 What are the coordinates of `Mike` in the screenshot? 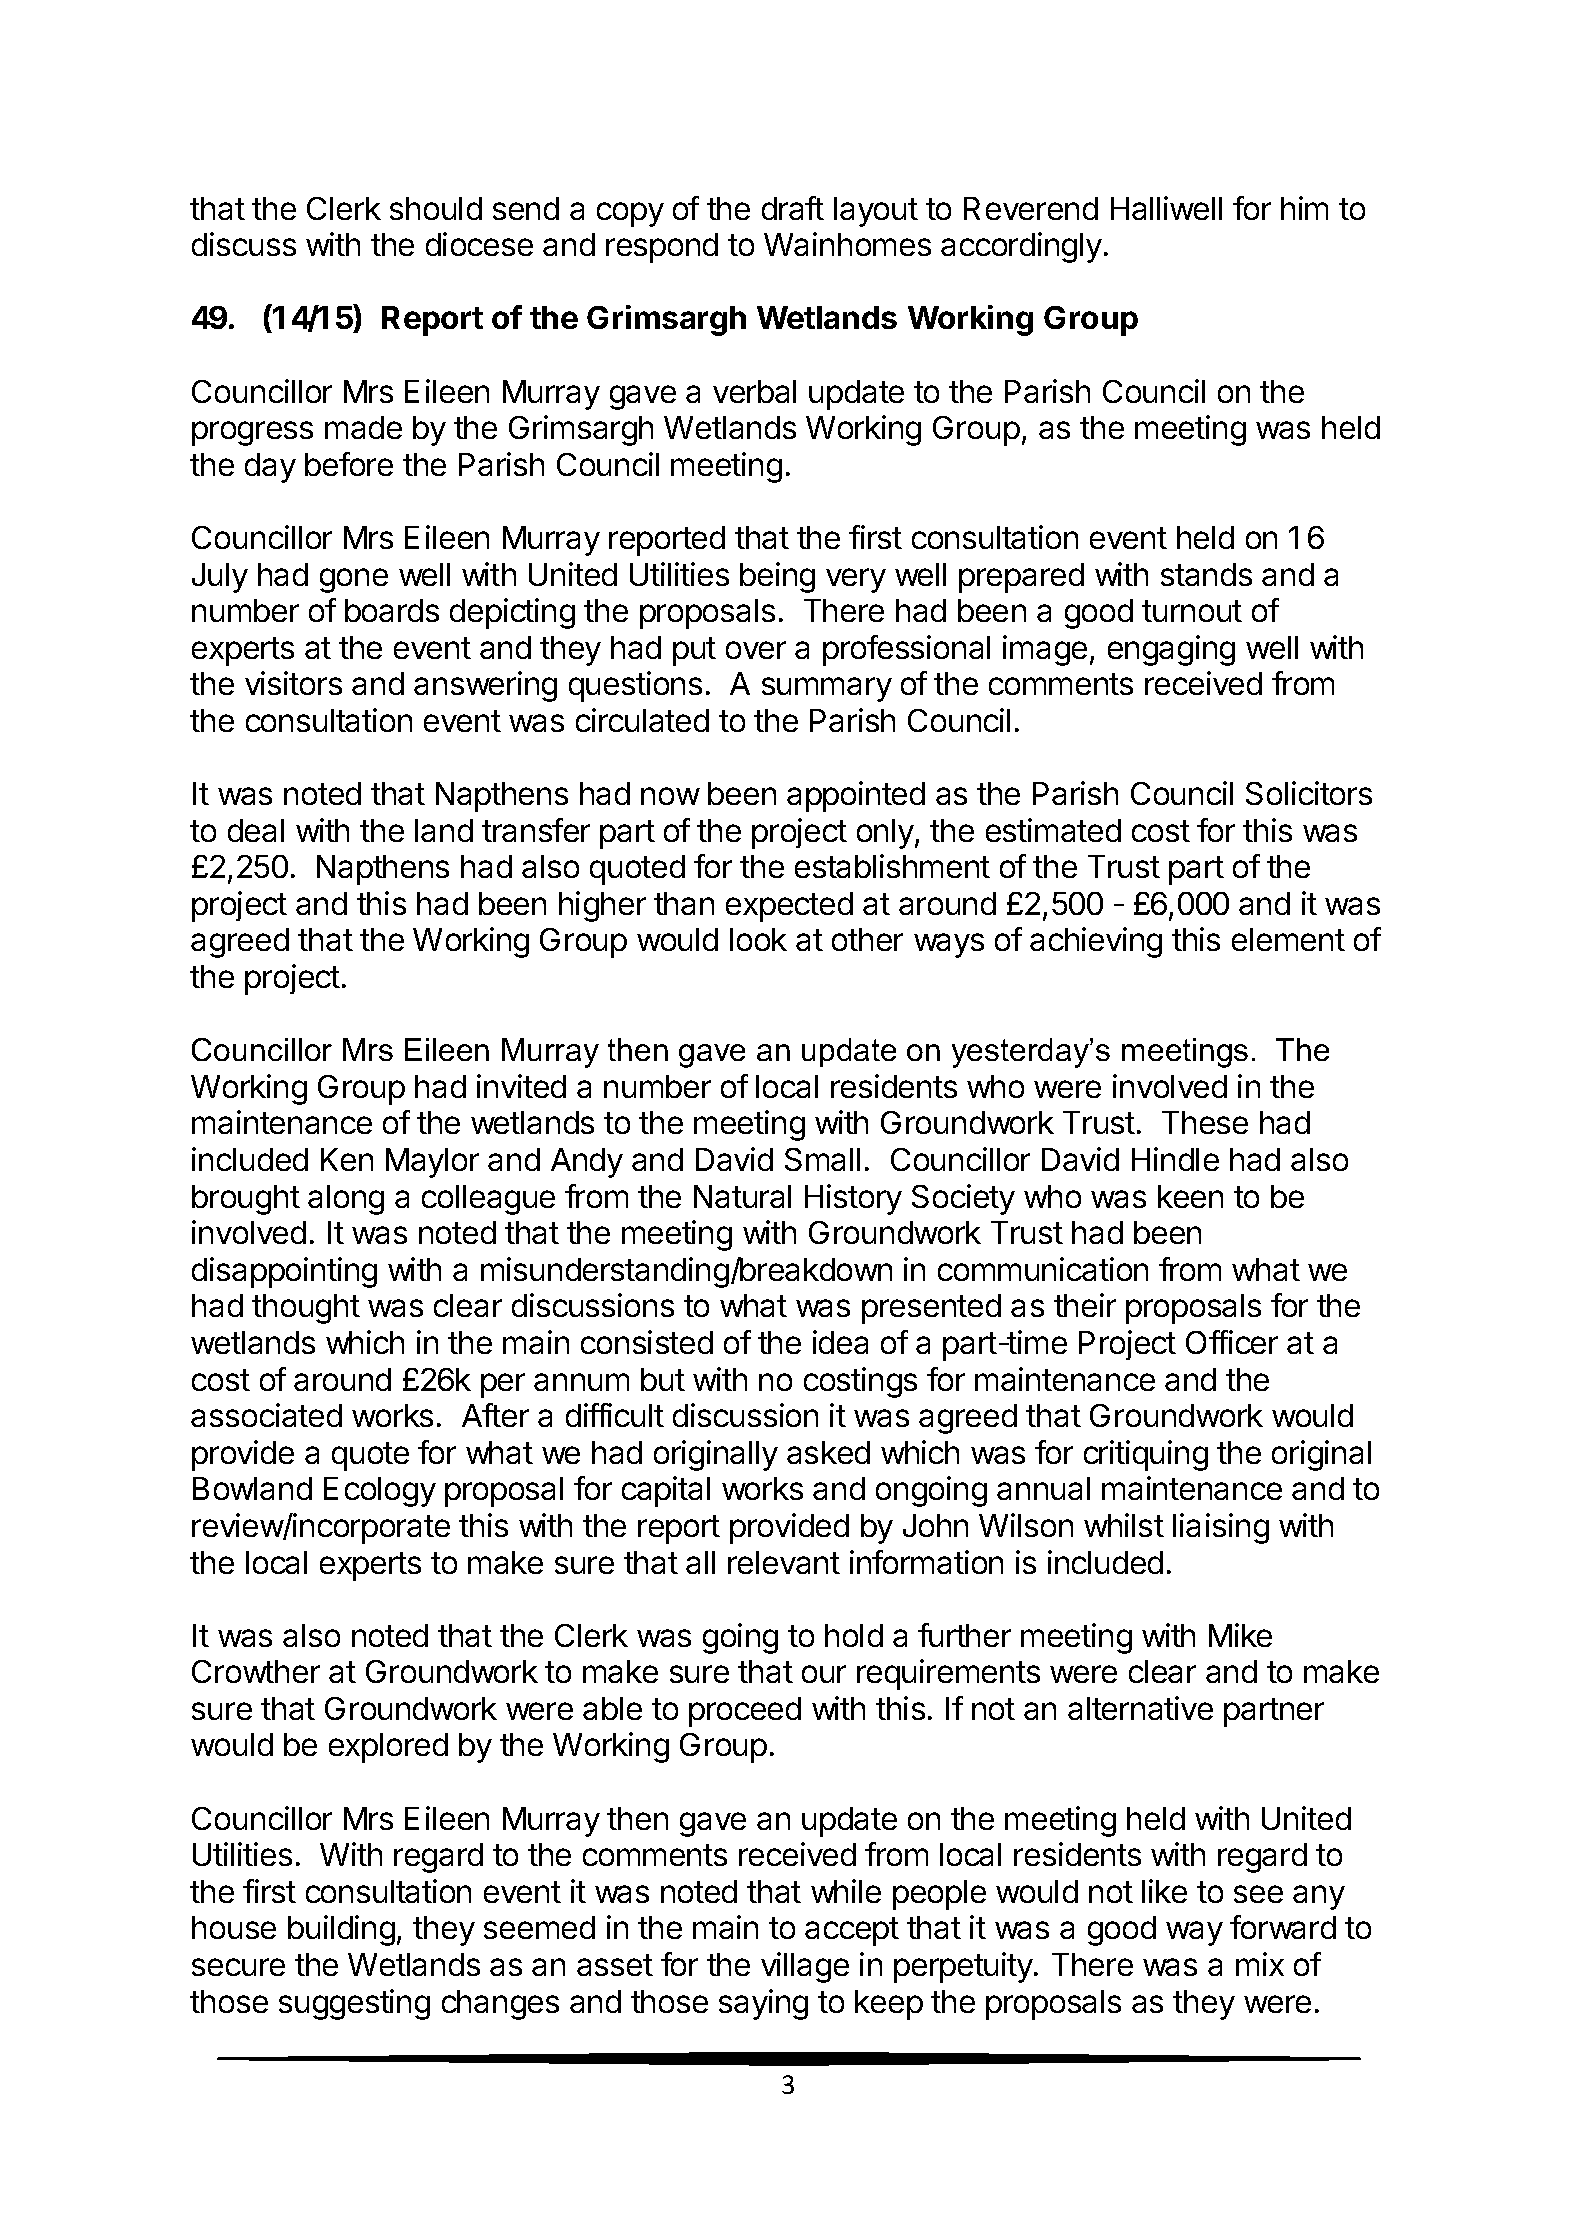 It's located at (1240, 1635).
